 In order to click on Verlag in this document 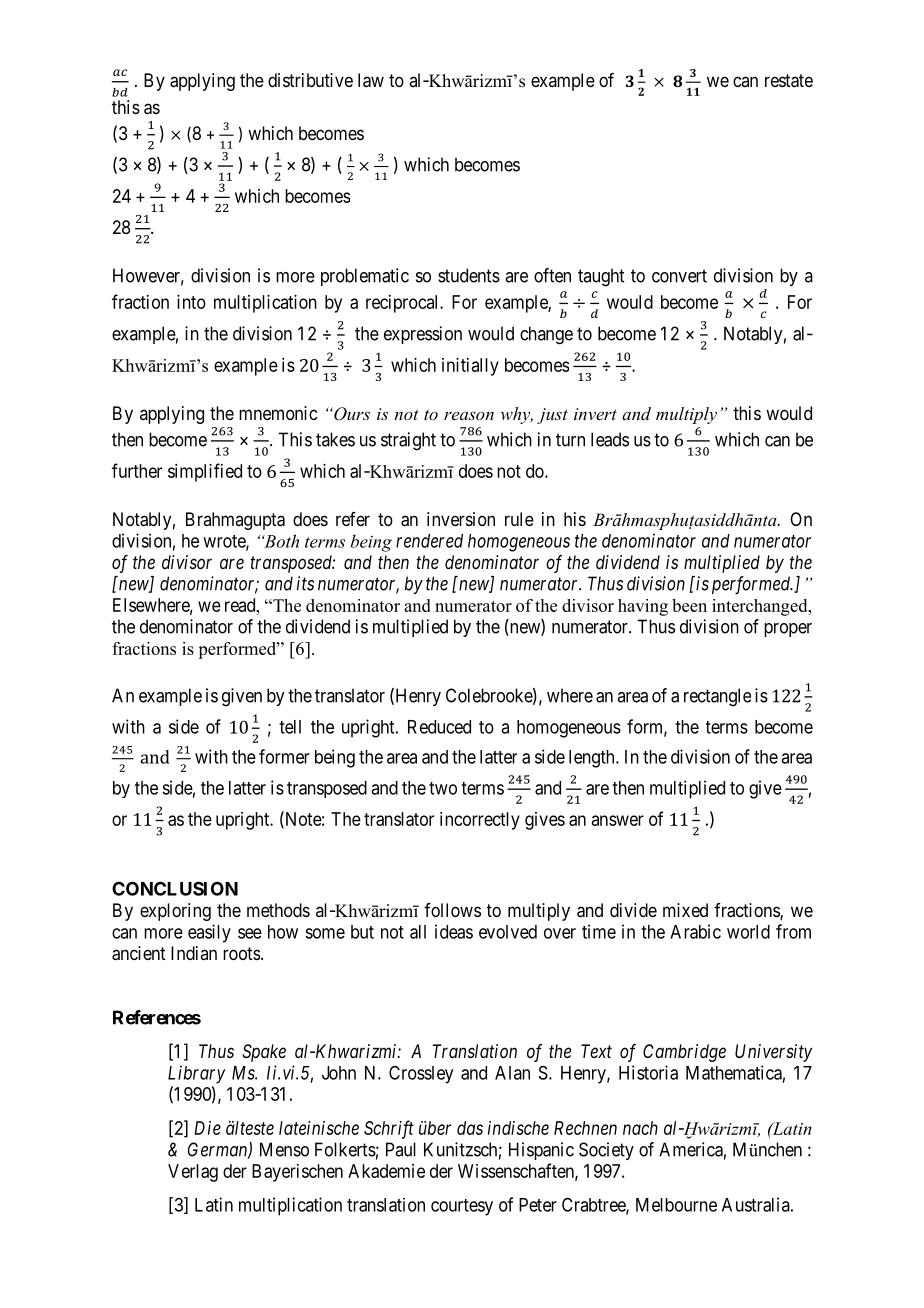, I will do `click(193, 1173)`.
